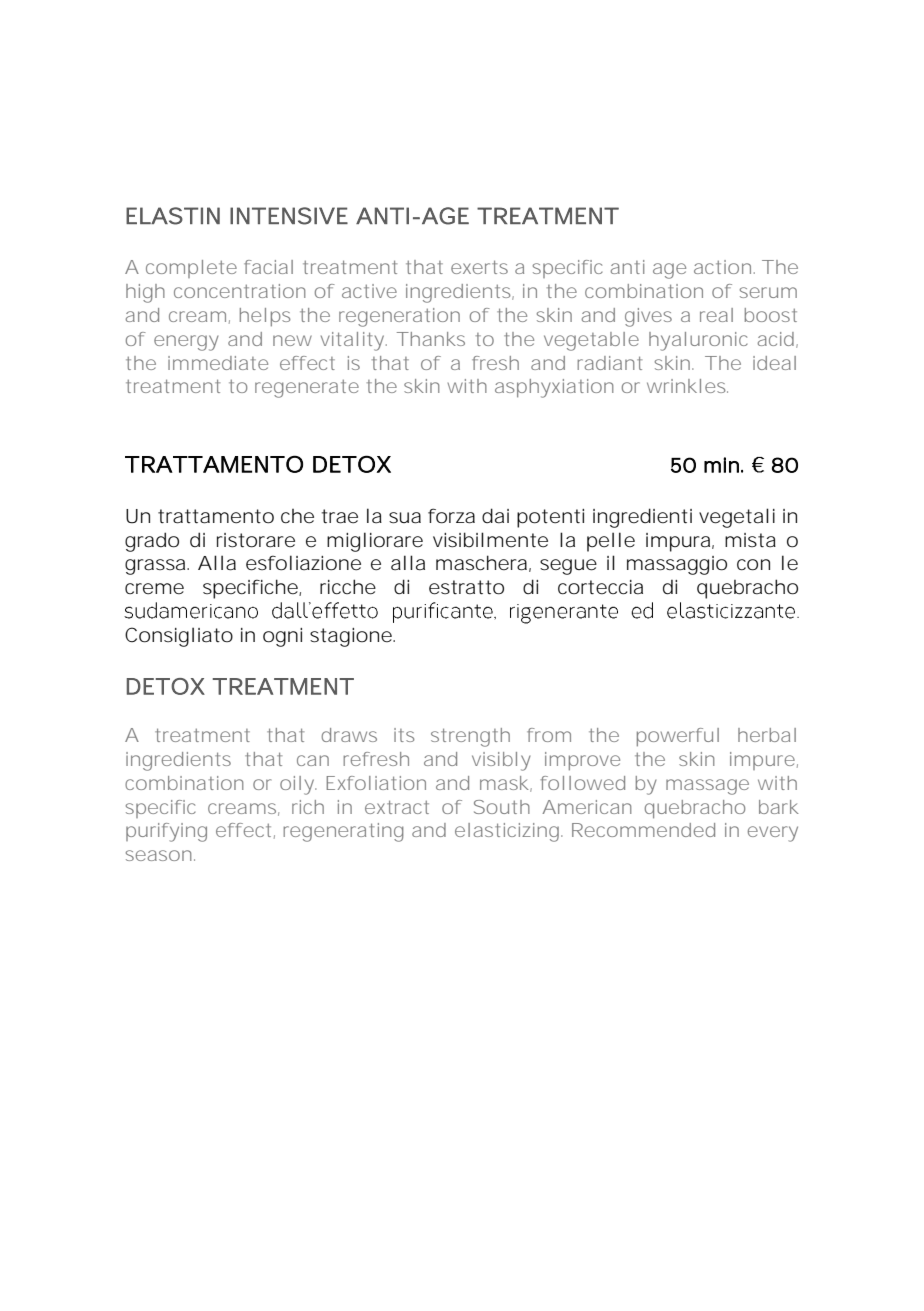 This screenshot has height=1311, width=924. What do you see at coordinates (678, 737) in the screenshot?
I see `powerful` at bounding box center [678, 737].
